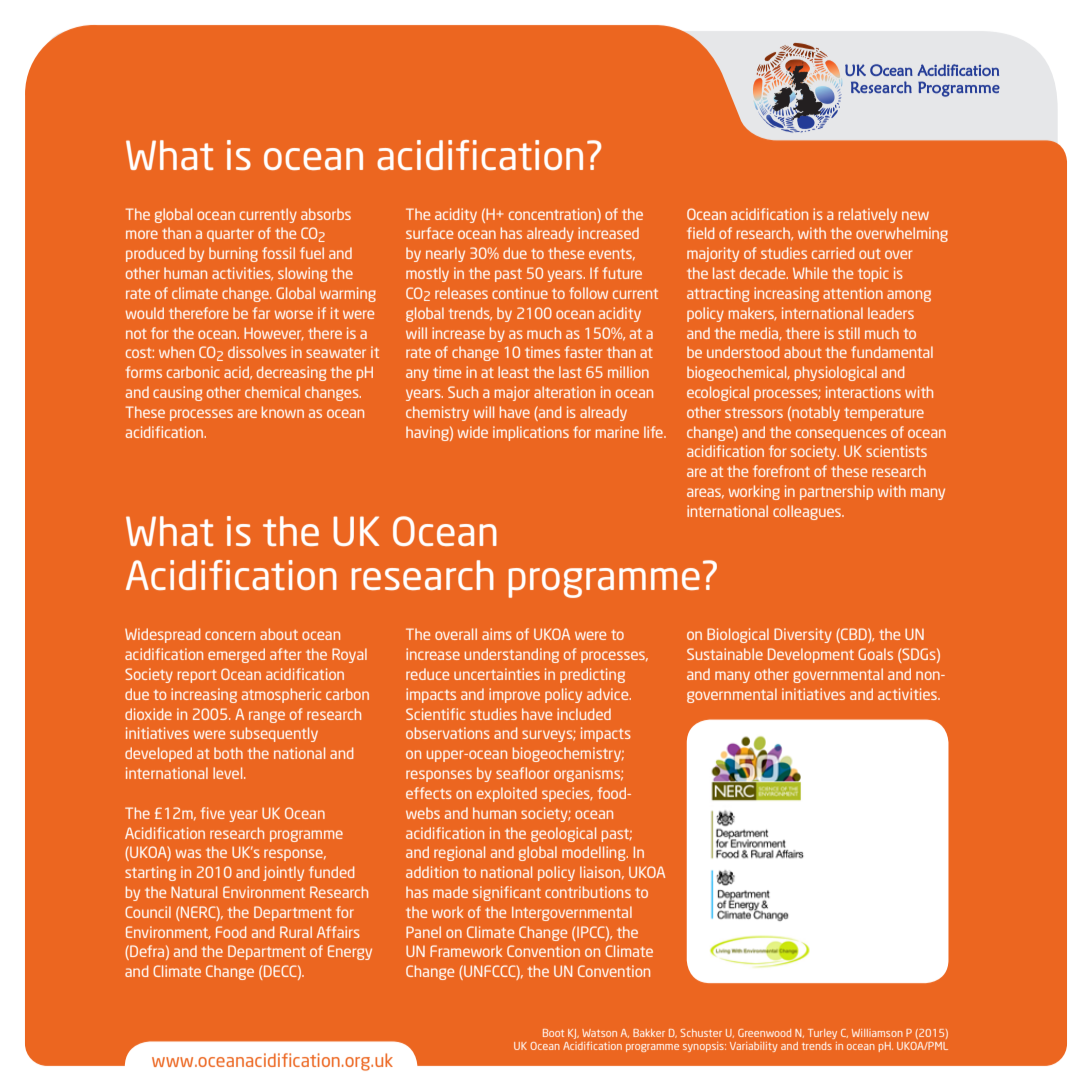  What do you see at coordinates (836, 492) in the page?
I see `partnership` at bounding box center [836, 492].
